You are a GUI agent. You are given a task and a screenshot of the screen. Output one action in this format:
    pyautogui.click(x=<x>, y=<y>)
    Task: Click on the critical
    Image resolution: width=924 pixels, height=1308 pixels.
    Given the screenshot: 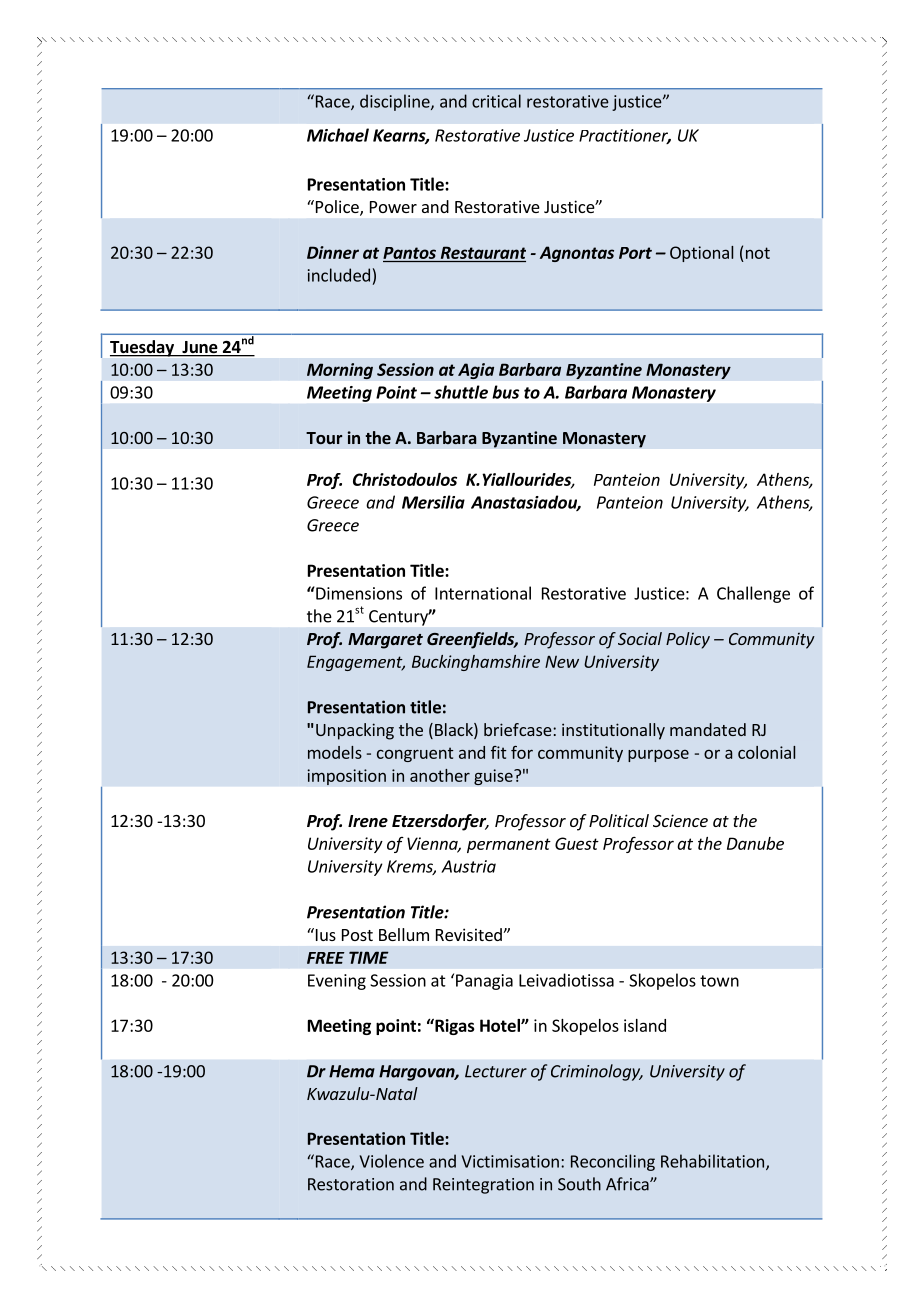 What is the action you would take?
    pyautogui.click(x=496, y=101)
